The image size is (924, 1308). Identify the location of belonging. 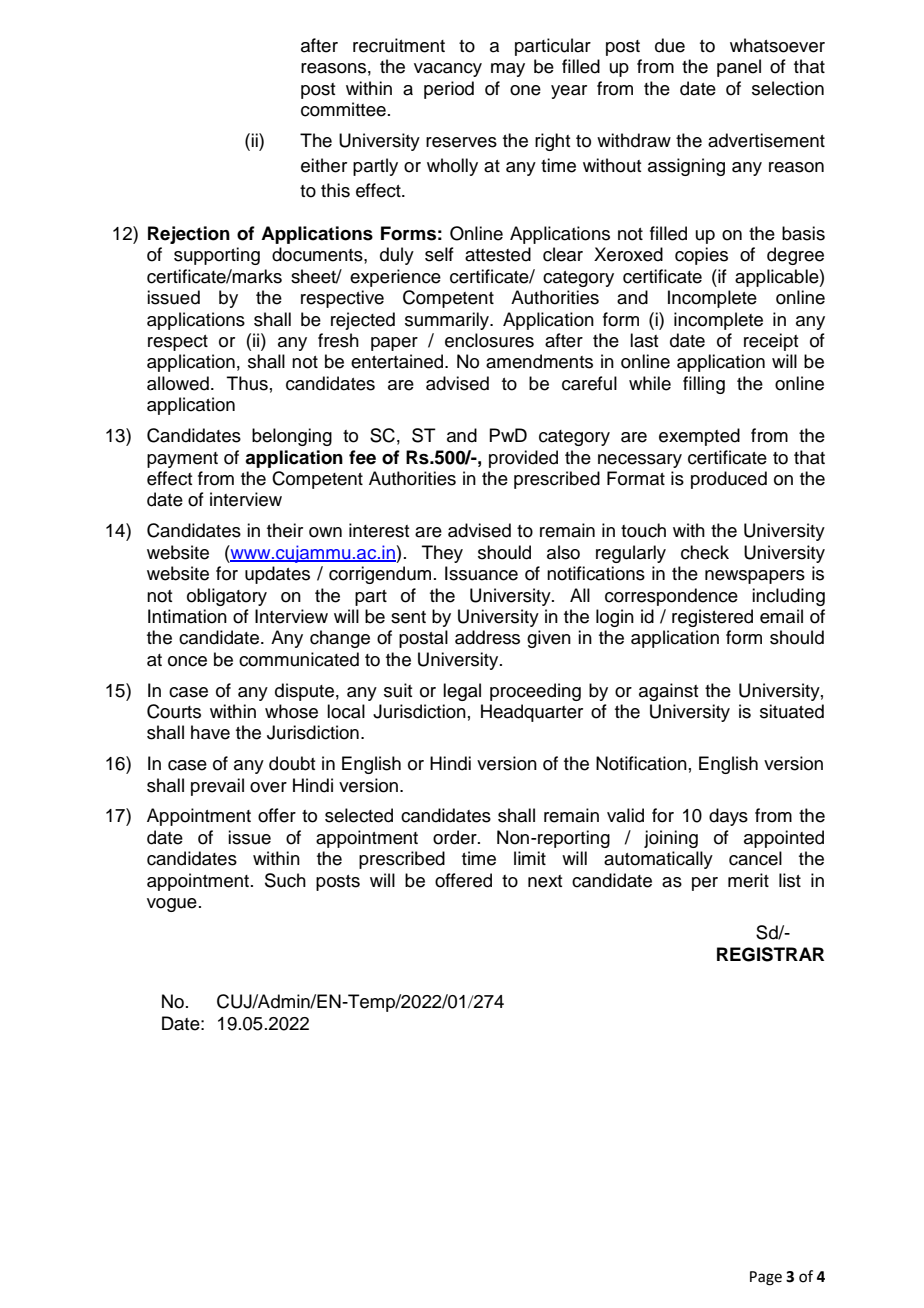
(292, 437).
